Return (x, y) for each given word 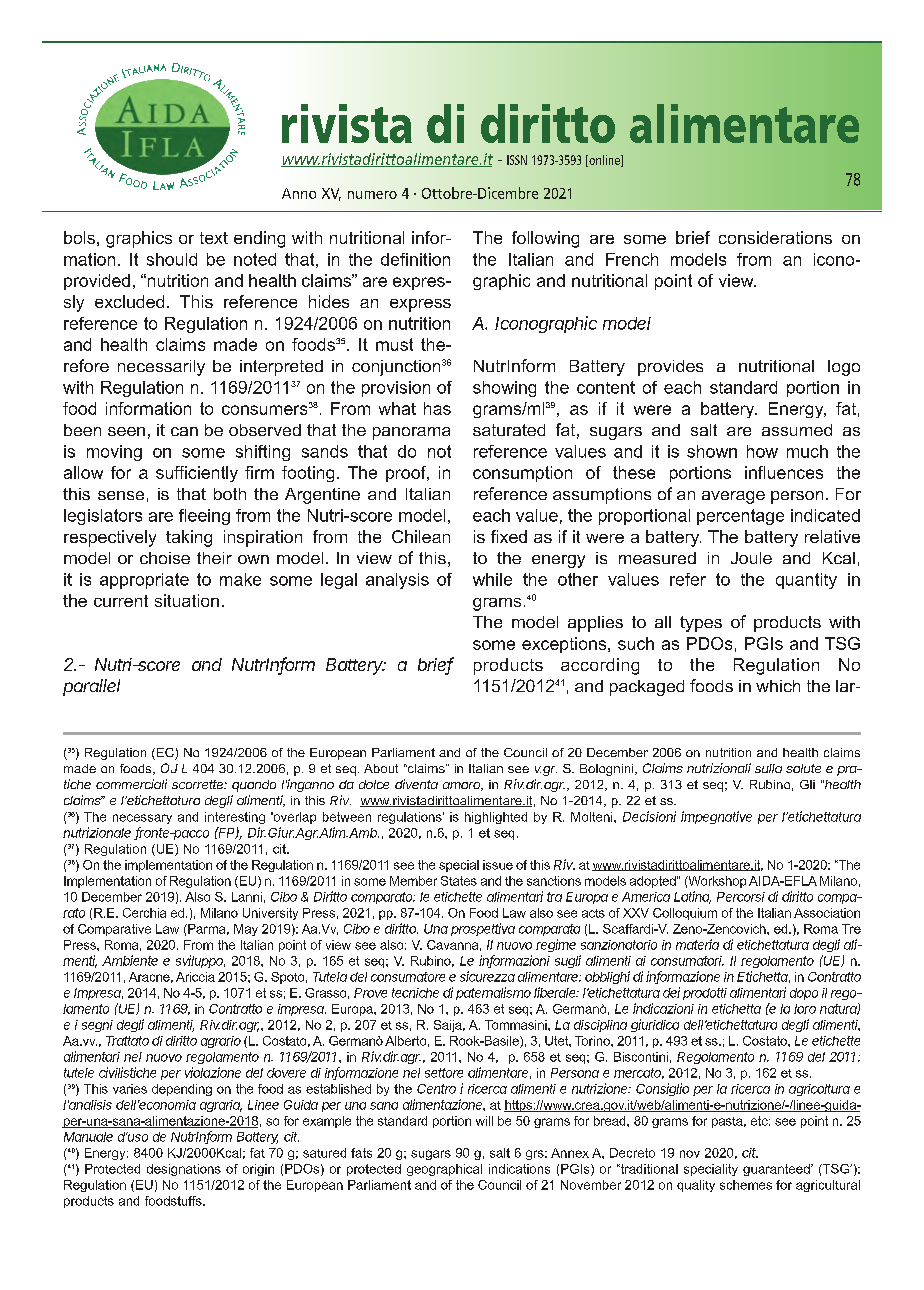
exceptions (565, 645)
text (214, 238)
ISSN (517, 160)
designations (184, 1170)
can (184, 431)
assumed (797, 430)
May (246, 930)
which (778, 686)
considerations (775, 237)
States (459, 881)
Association (827, 913)
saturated (509, 430)
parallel (91, 687)
